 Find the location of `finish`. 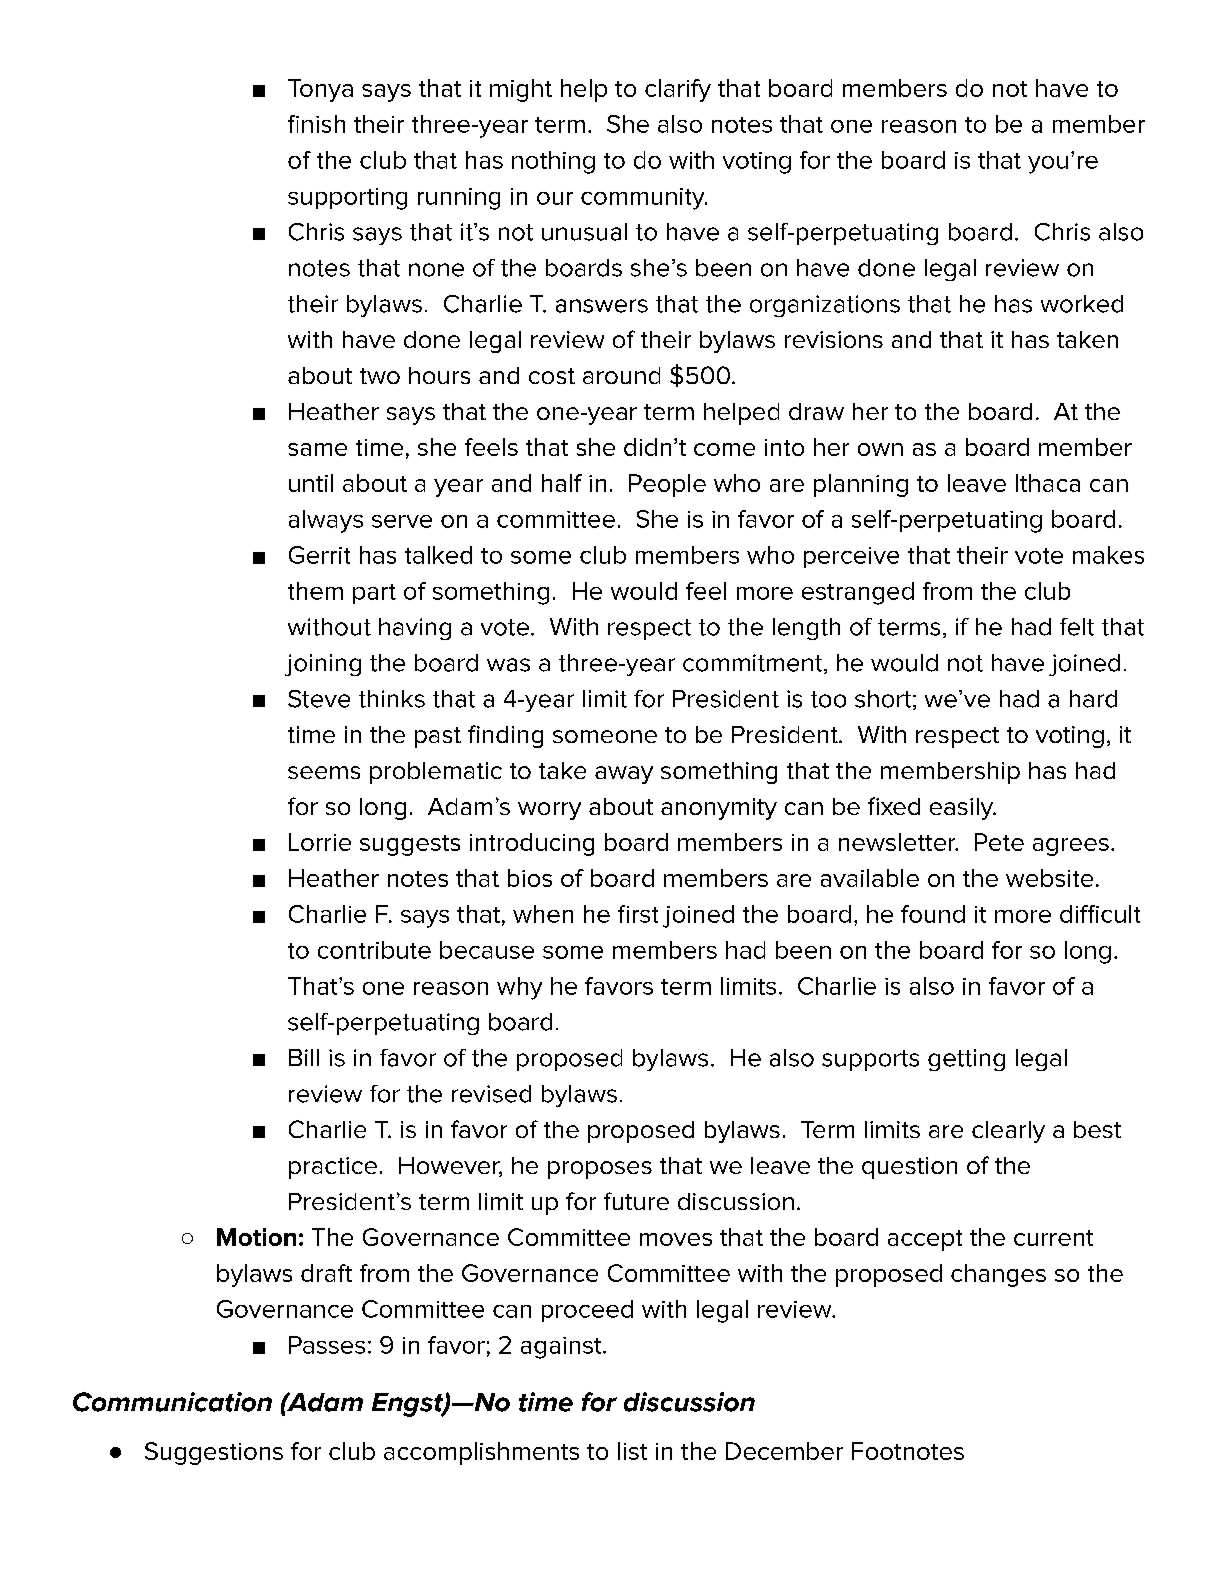

finish is located at coordinates (316, 124).
